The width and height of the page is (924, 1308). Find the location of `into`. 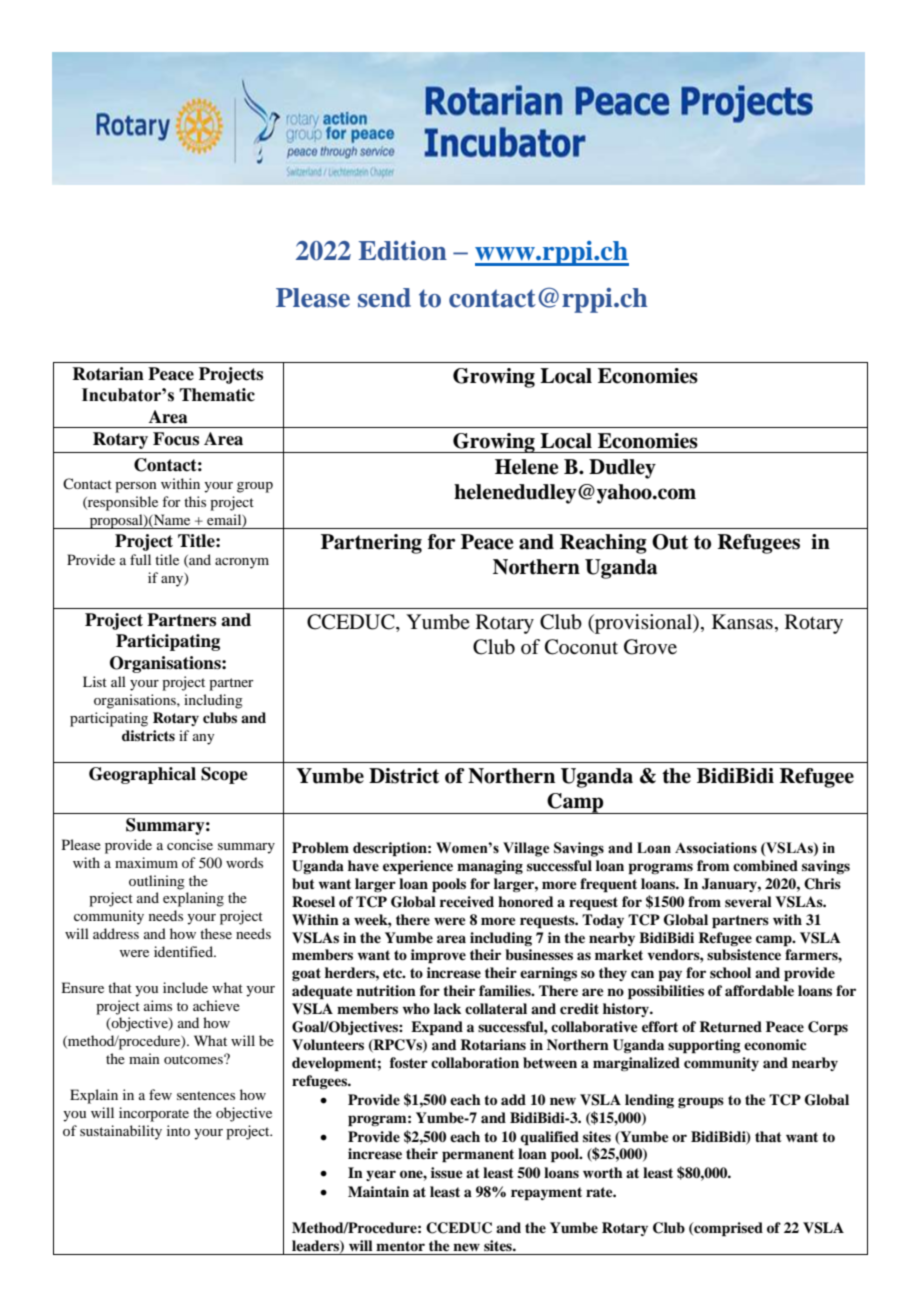

into is located at coordinates (178, 1130).
